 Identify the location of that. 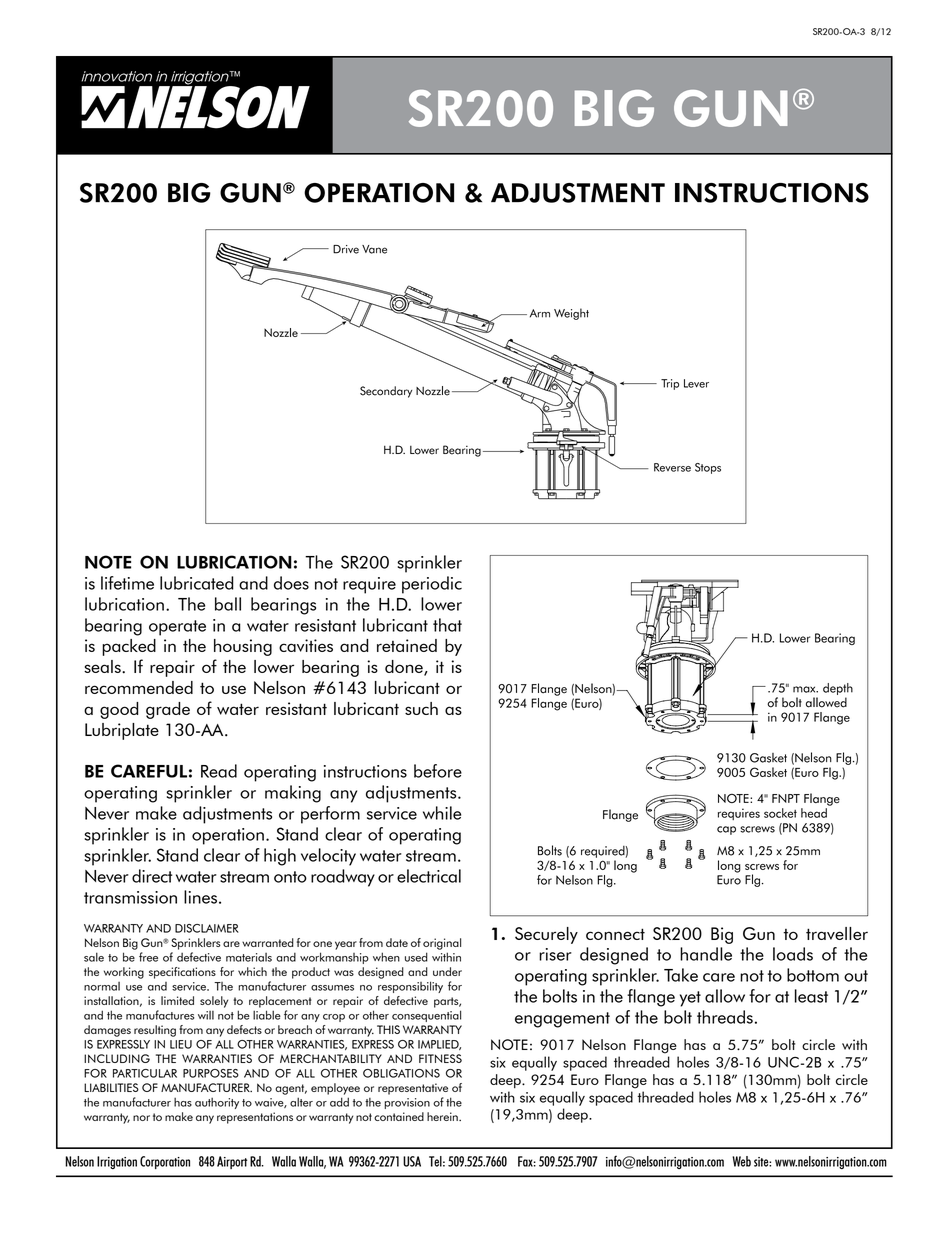
(447, 625).
